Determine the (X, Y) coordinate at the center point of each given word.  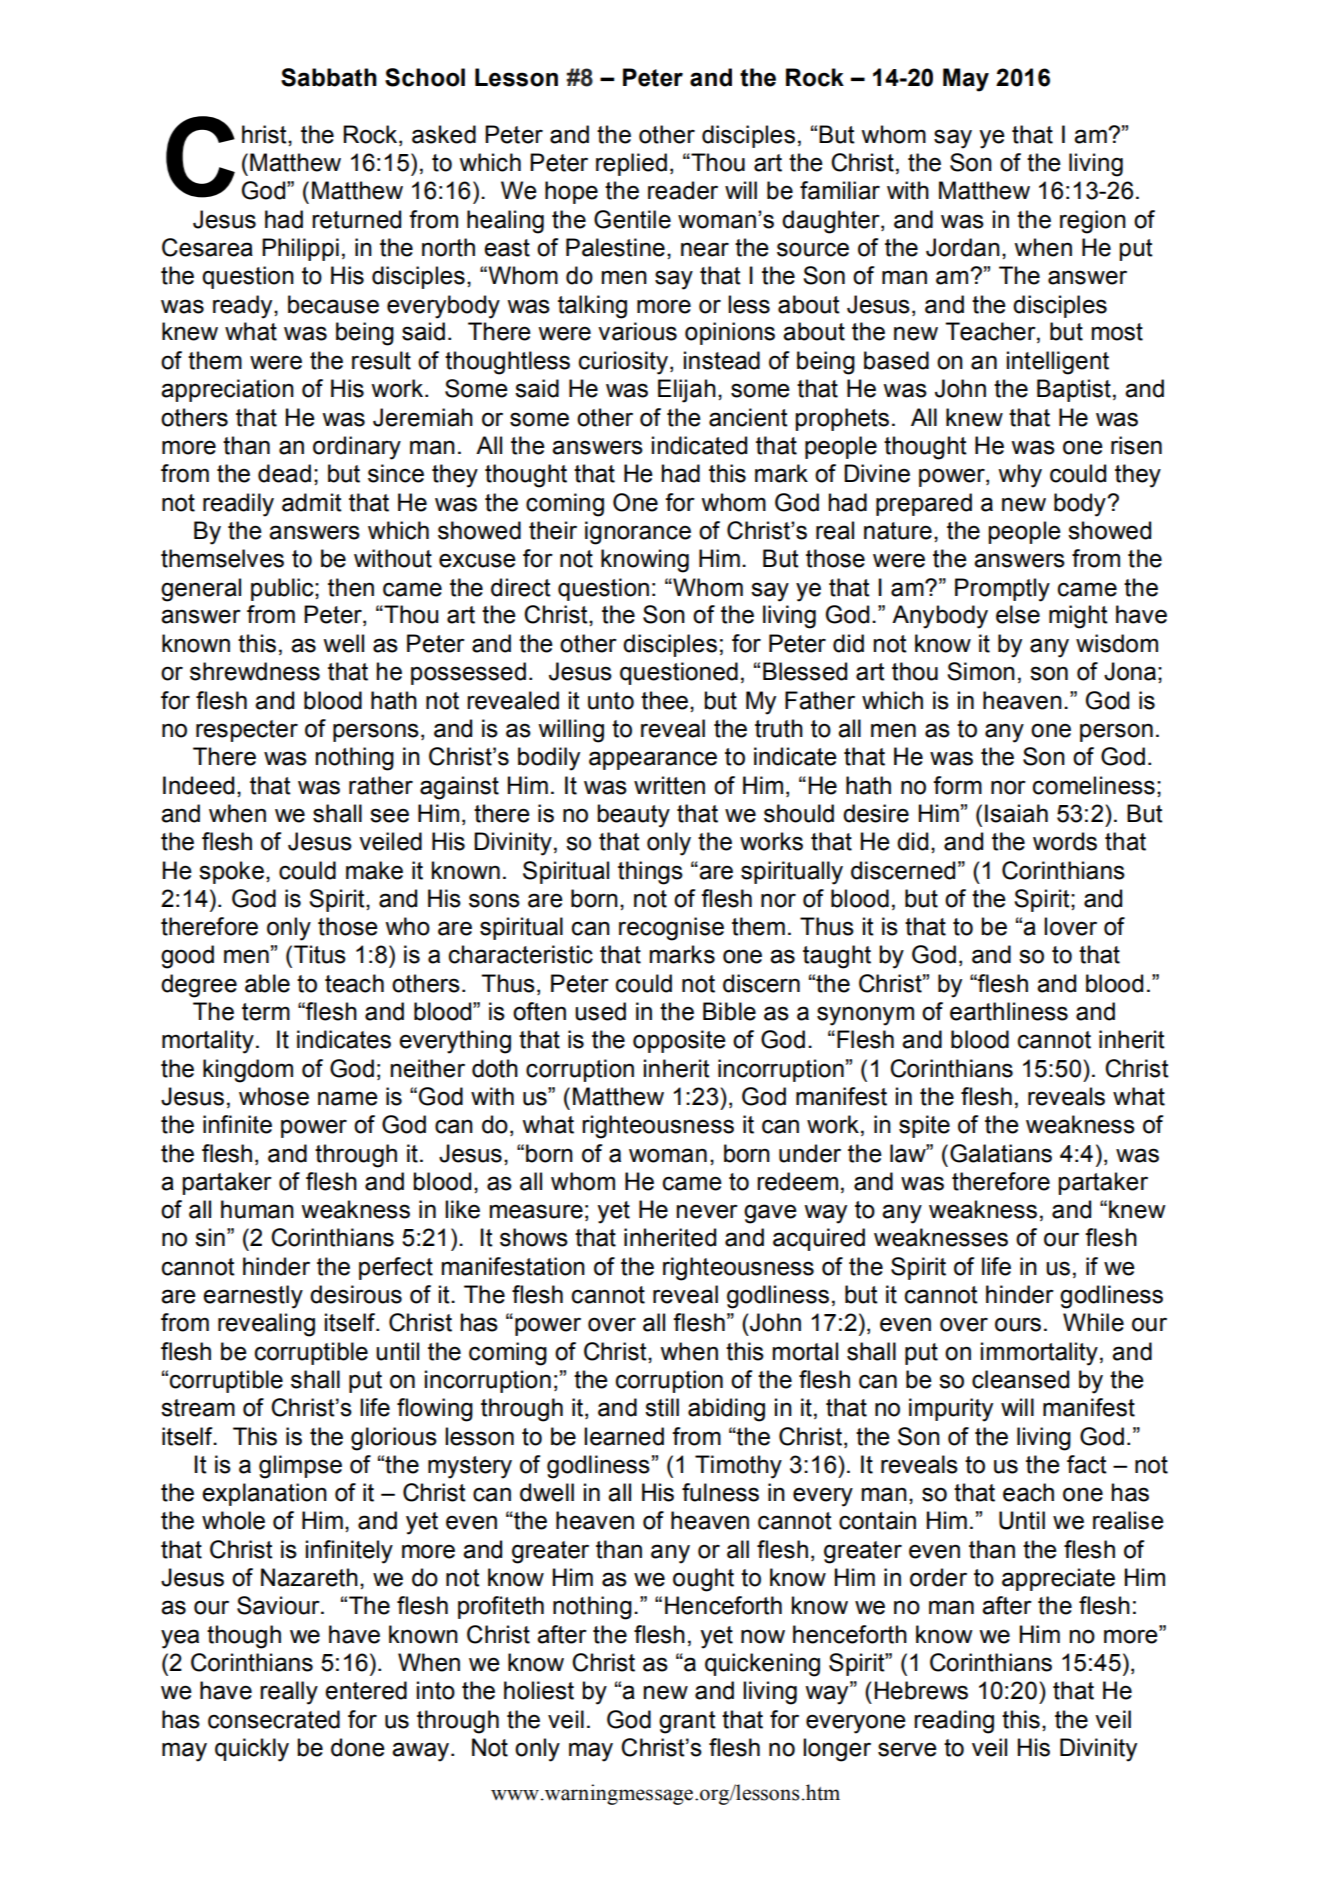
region (1093, 222)
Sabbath (329, 77)
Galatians (1001, 1153)
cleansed (1020, 1379)
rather (381, 785)
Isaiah (1016, 813)
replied (631, 164)
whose (274, 1096)
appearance (653, 760)
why (1020, 476)
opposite (679, 1041)
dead (284, 473)
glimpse (300, 1467)
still (662, 1407)
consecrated (274, 1719)
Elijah (687, 391)
